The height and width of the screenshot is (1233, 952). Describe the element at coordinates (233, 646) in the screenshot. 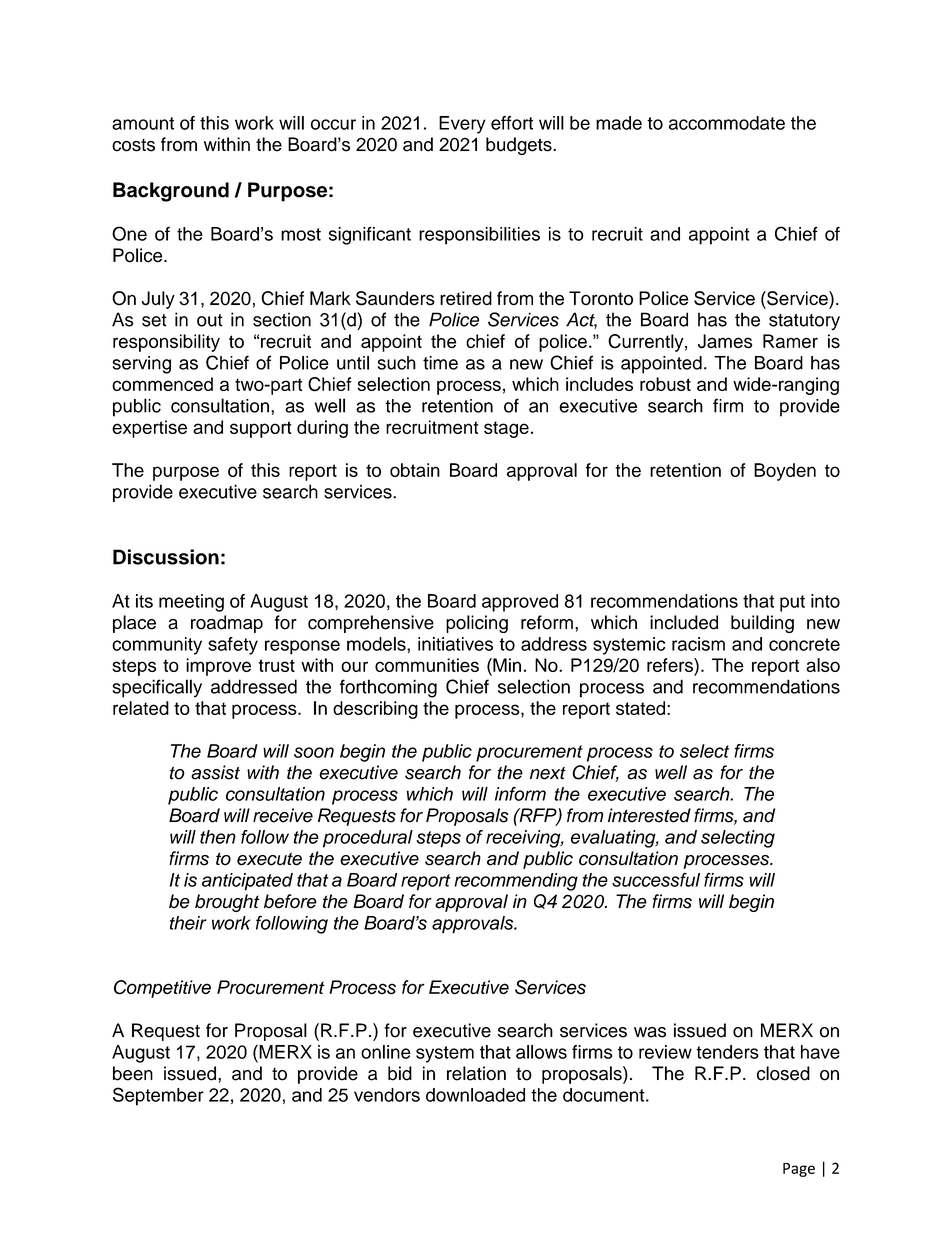

I see `safety` at that location.
